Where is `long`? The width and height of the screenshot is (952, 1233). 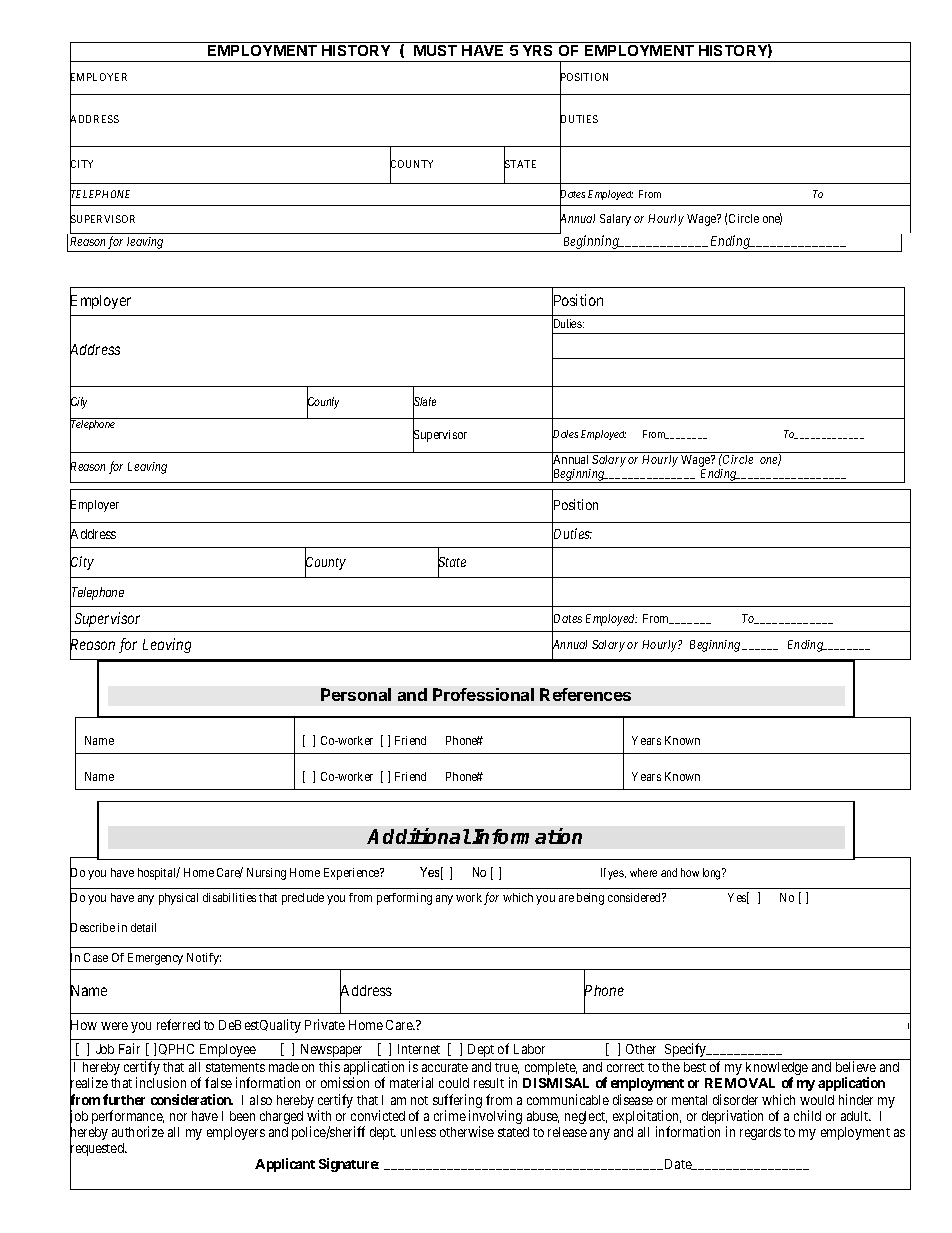 long is located at coordinates (713, 874).
